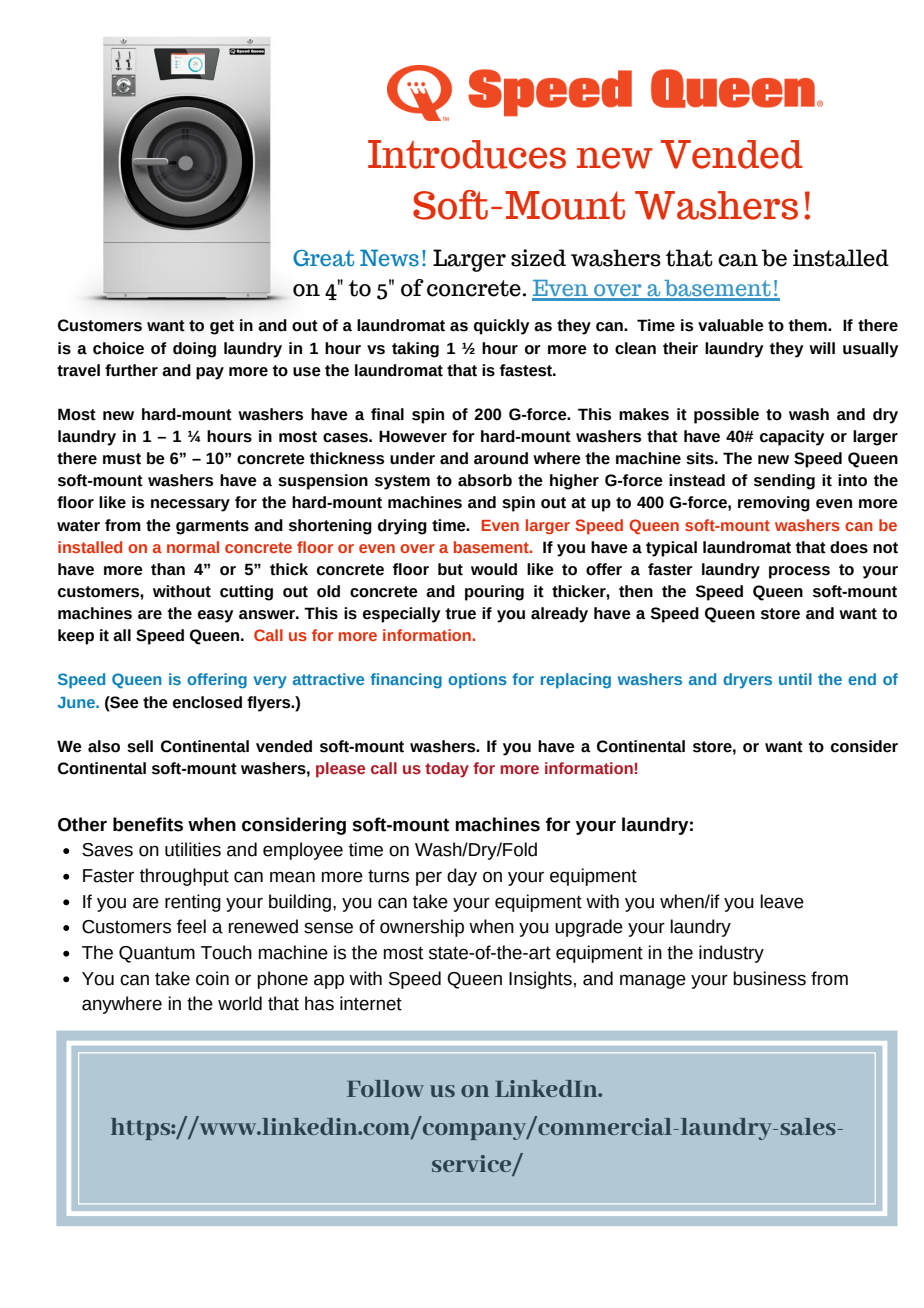 The height and width of the screenshot is (1308, 924). Describe the element at coordinates (460, 614) in the screenshot. I see `true` at that location.
